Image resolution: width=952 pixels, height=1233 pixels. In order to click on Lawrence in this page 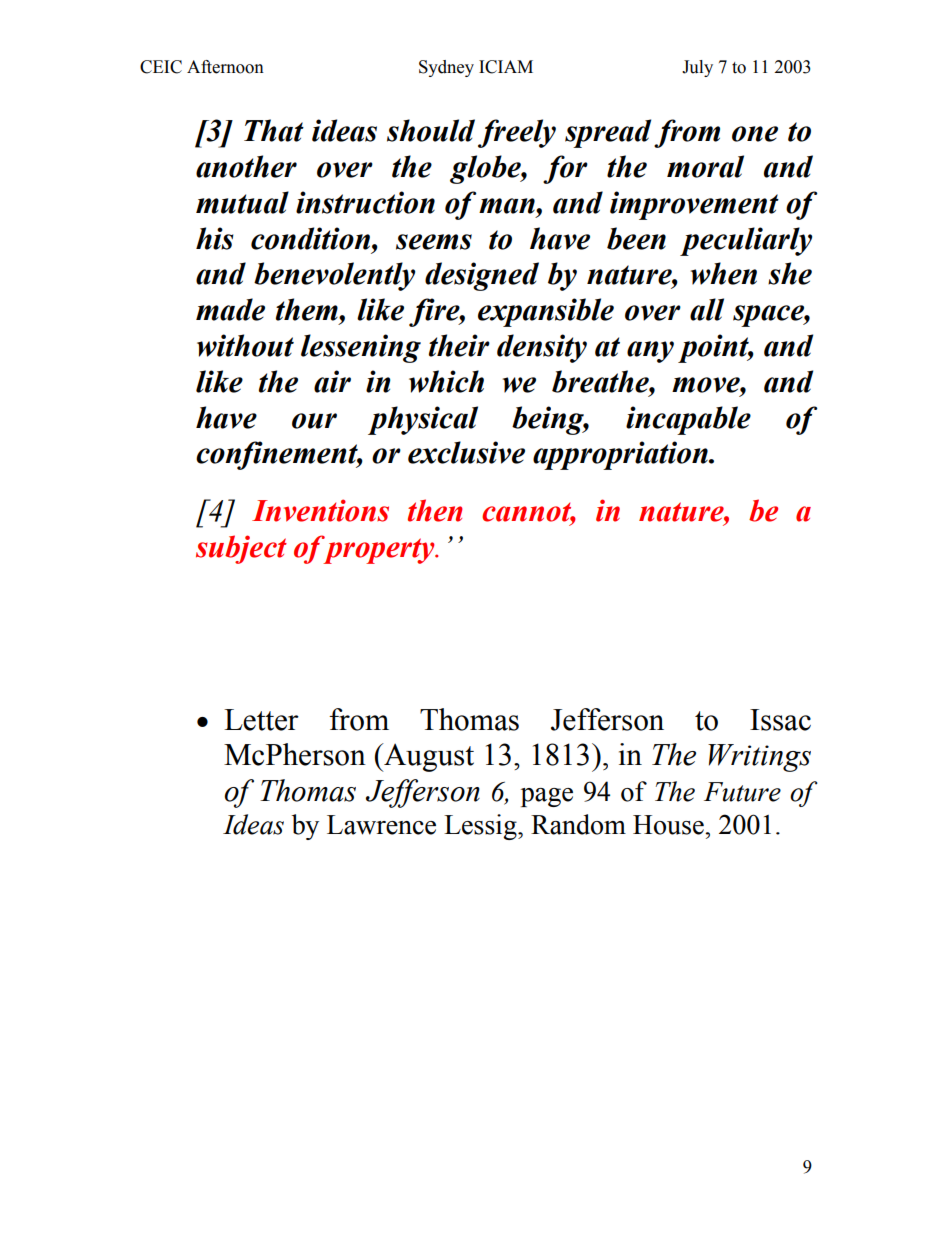, I will do `click(381, 825)`.
